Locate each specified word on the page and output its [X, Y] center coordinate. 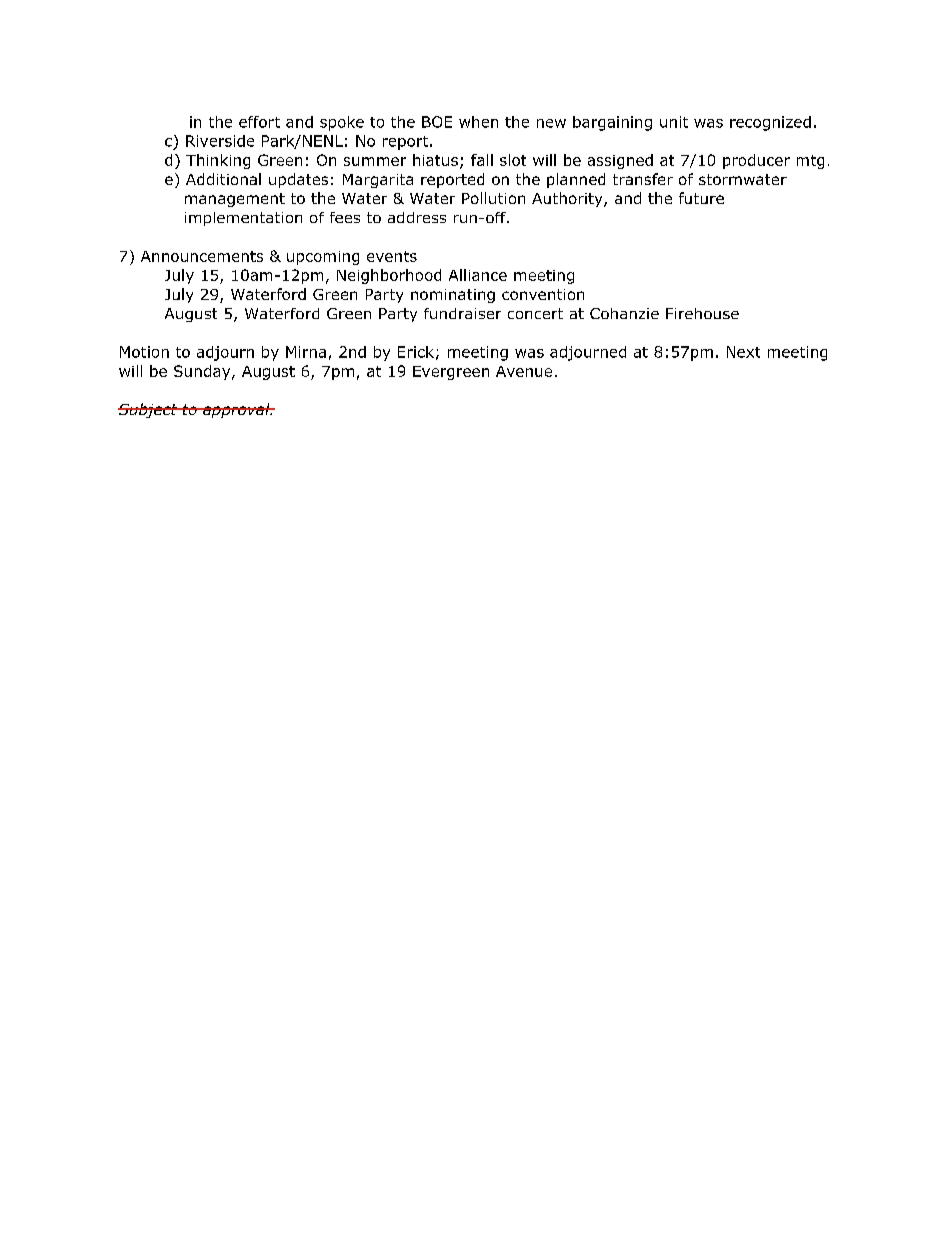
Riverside [220, 141]
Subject [149, 410]
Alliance [478, 275]
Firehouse [702, 313]
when [478, 122]
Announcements [202, 256]
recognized [770, 123]
